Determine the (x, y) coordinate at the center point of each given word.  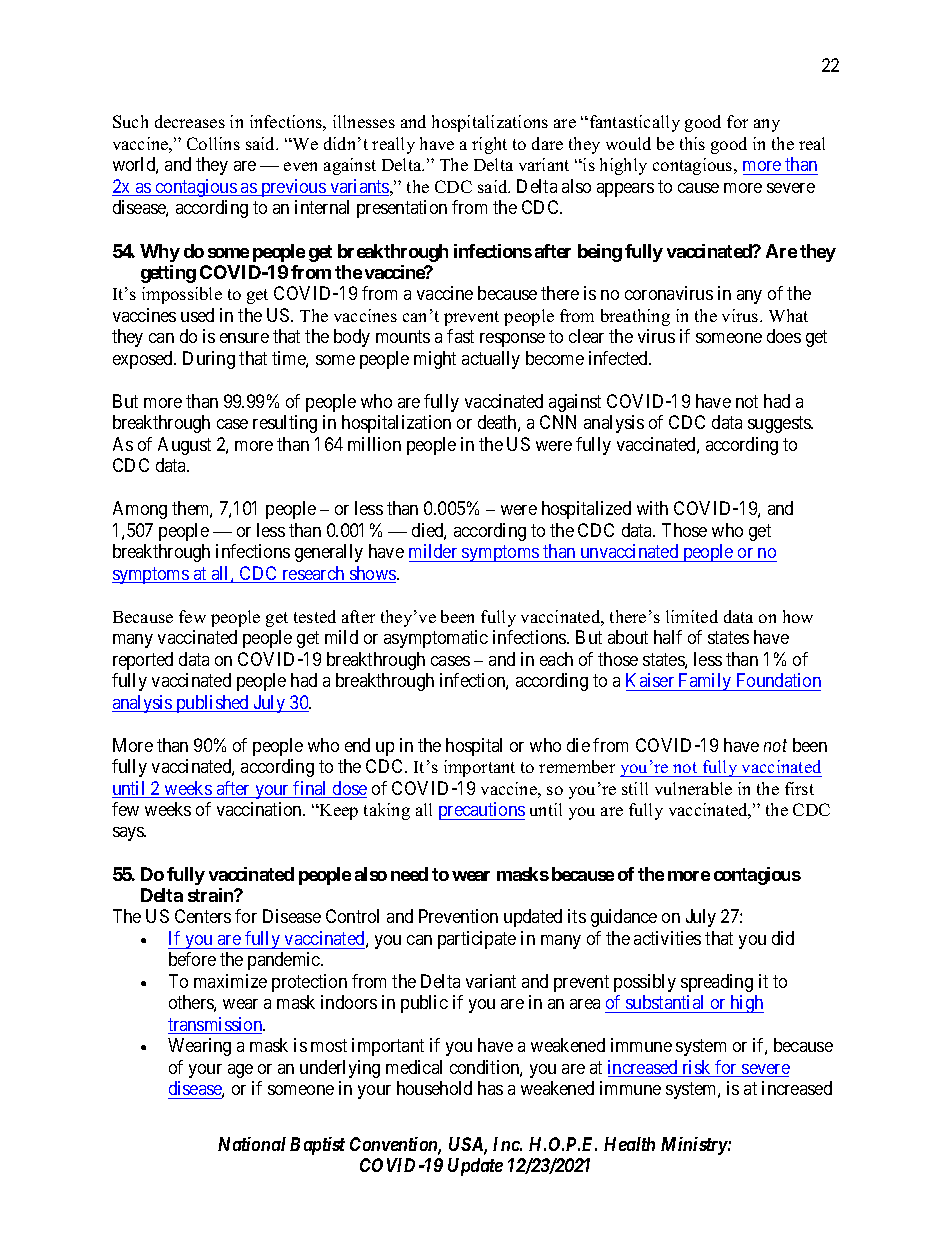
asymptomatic (436, 639)
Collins (213, 143)
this (692, 143)
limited (692, 616)
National (252, 1144)
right (489, 145)
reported (143, 661)
